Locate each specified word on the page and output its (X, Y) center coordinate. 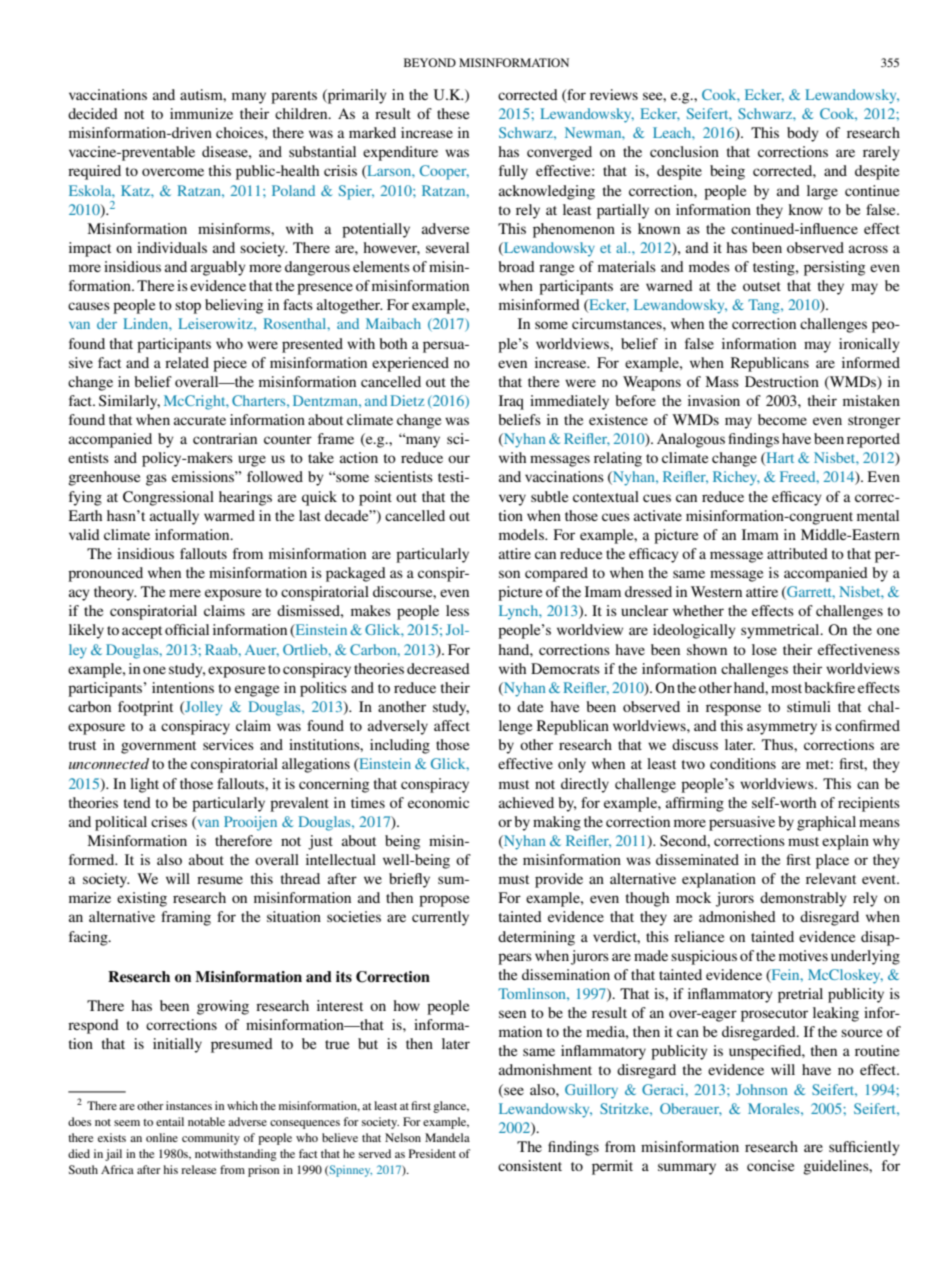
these (453, 113)
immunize (201, 113)
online (162, 1137)
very (512, 500)
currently (440, 918)
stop (188, 307)
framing (186, 918)
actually (174, 517)
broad (516, 266)
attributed (797, 553)
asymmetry (782, 728)
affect (452, 725)
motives (803, 955)
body (803, 134)
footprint (145, 708)
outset (762, 286)
